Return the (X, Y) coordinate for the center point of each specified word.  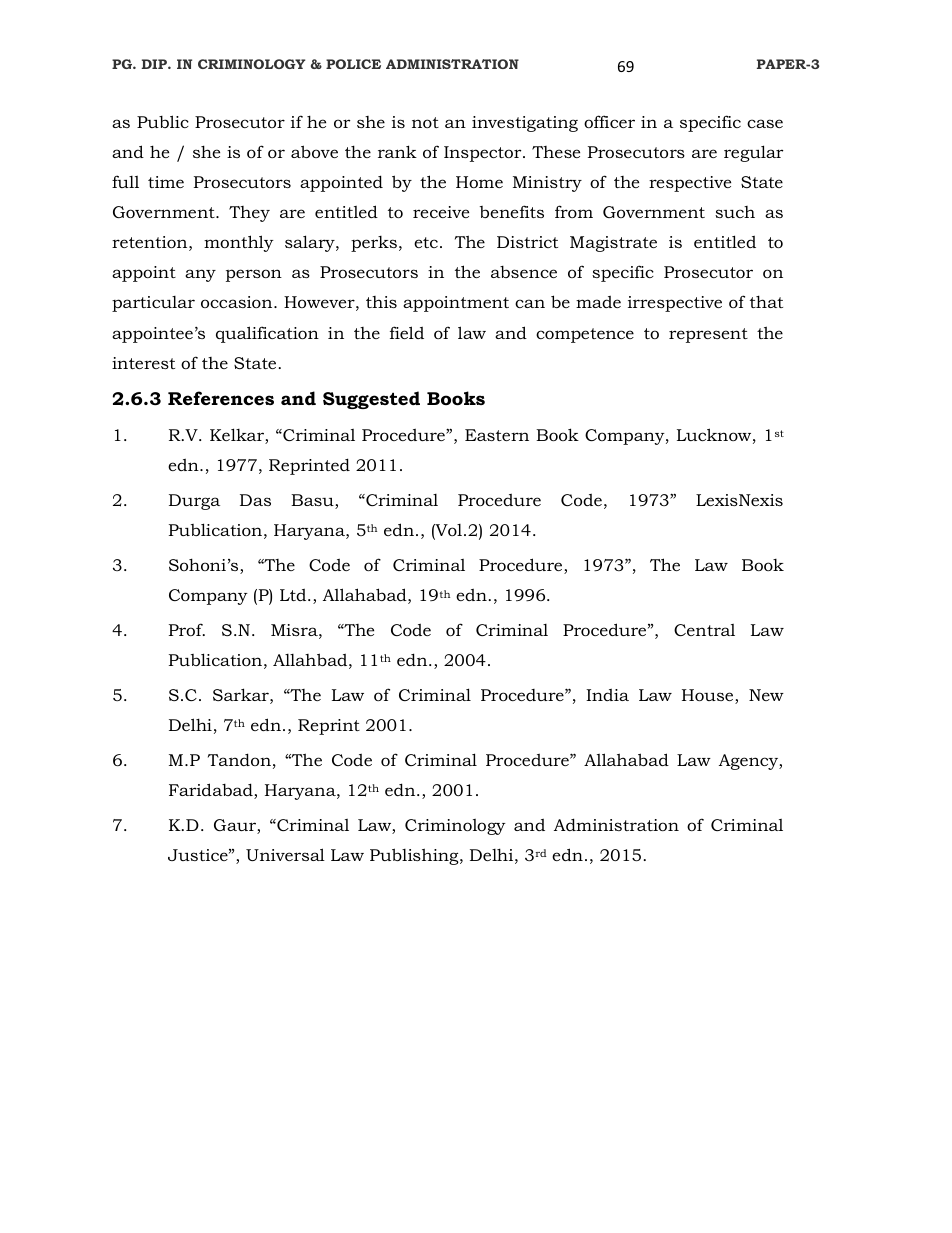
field (407, 332)
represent (708, 335)
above (314, 151)
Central (704, 630)
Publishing (415, 856)
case (765, 123)
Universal (285, 854)
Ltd (294, 594)
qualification (267, 334)
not (425, 122)
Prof (187, 629)
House (709, 696)
